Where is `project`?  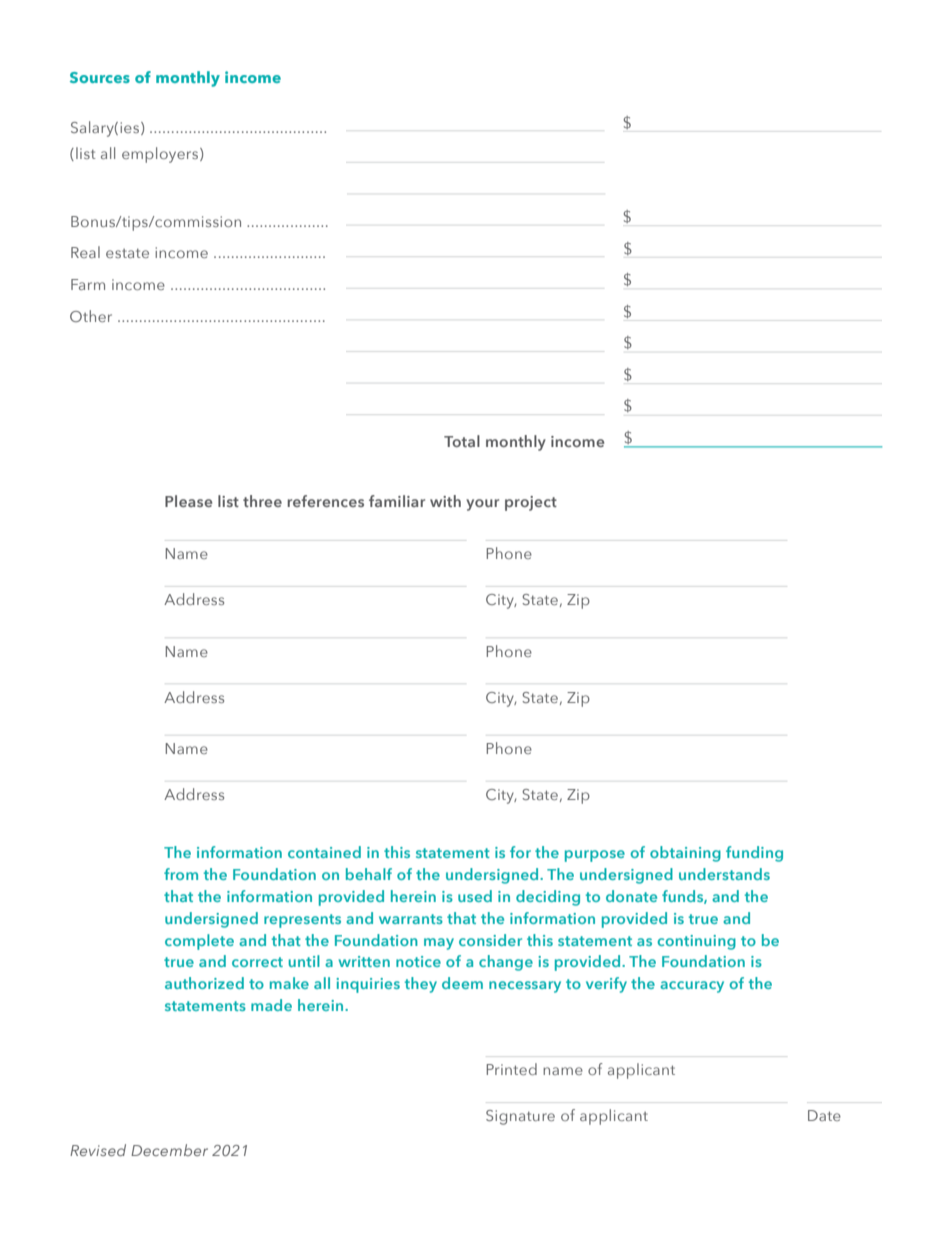 project is located at coordinates (531, 503).
